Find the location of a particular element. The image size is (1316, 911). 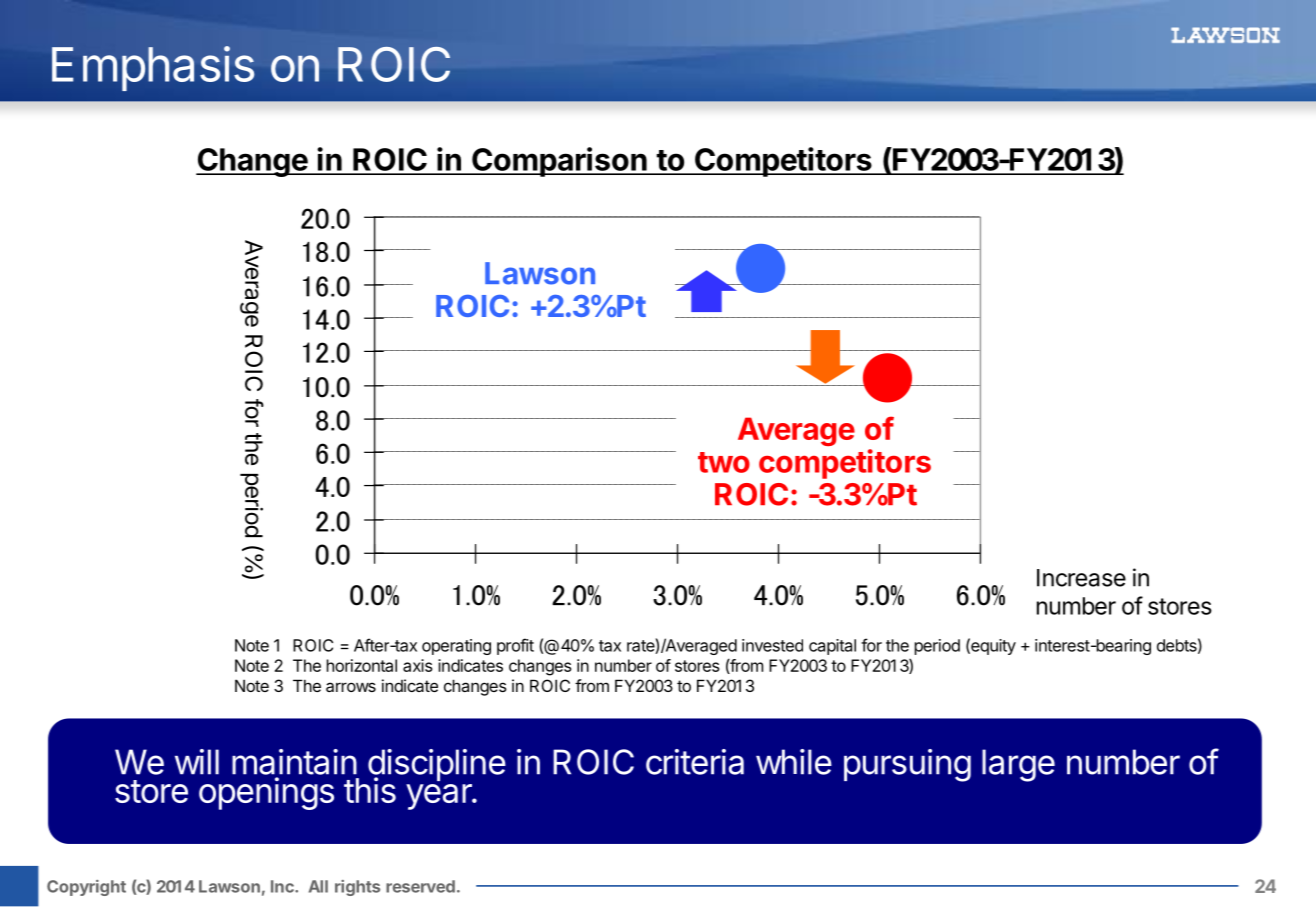

All is located at coordinates (318, 886).
